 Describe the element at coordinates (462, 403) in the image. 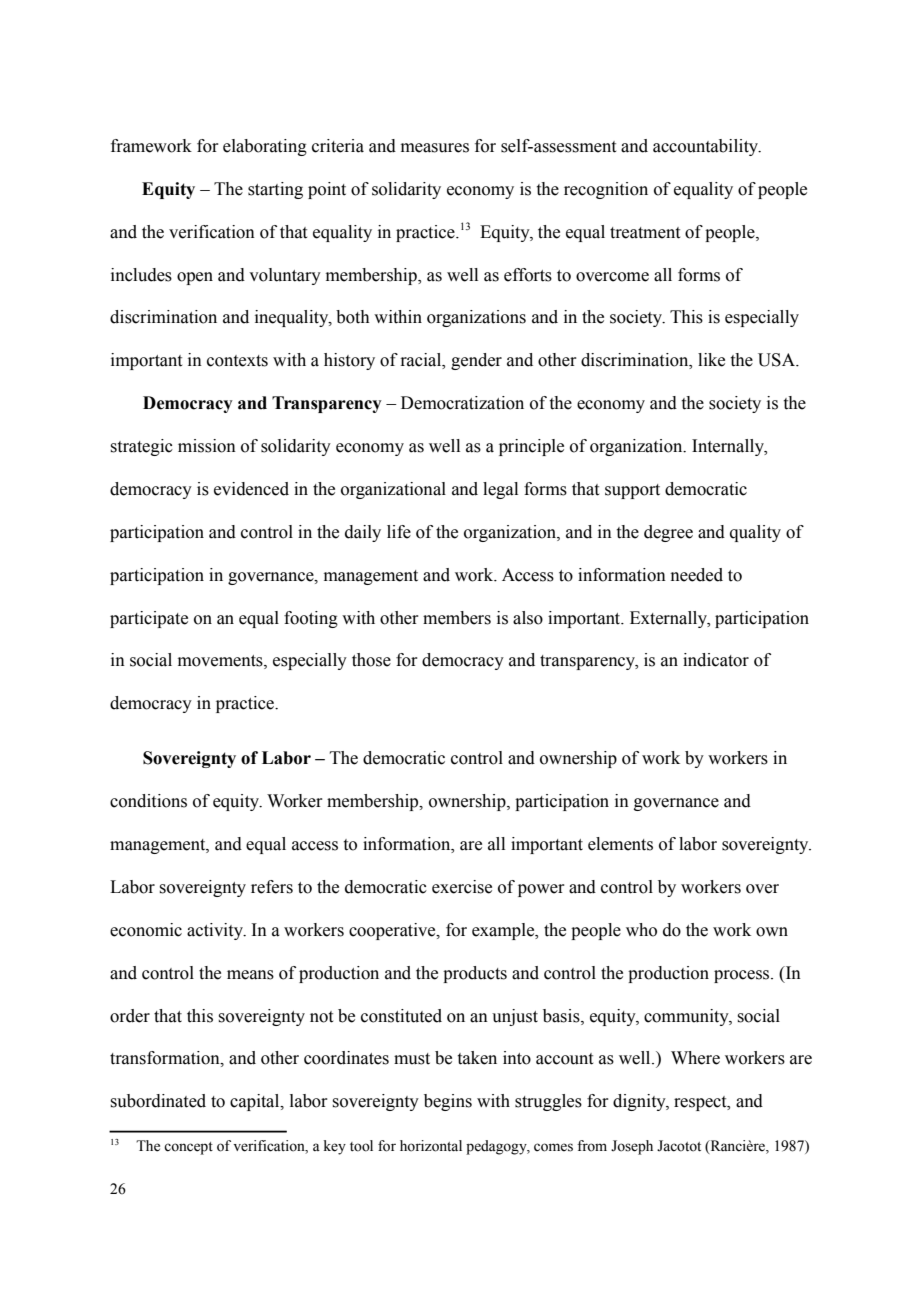

I see `Democratization` at that location.
